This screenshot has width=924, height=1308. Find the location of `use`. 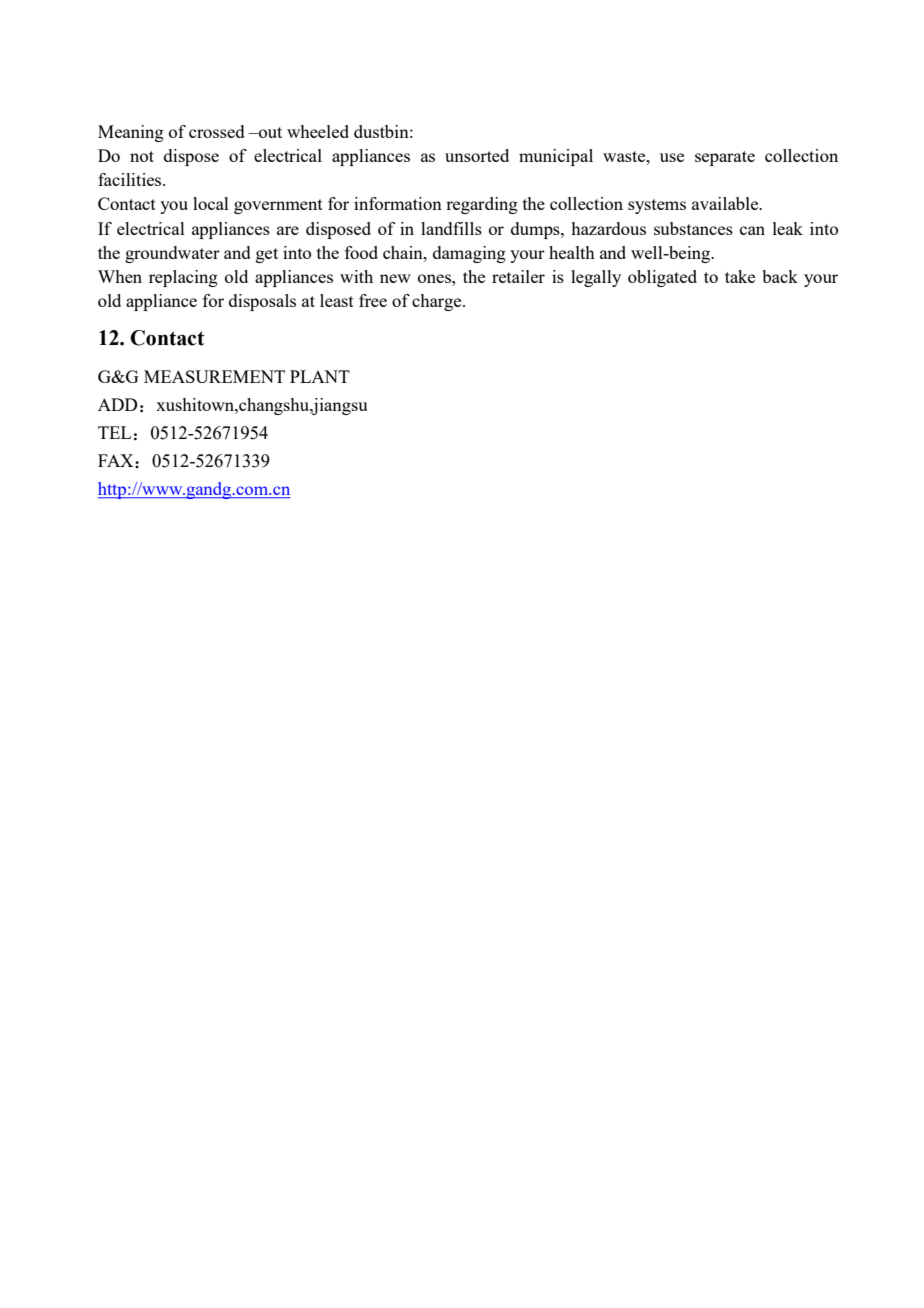

use is located at coordinates (672, 157).
